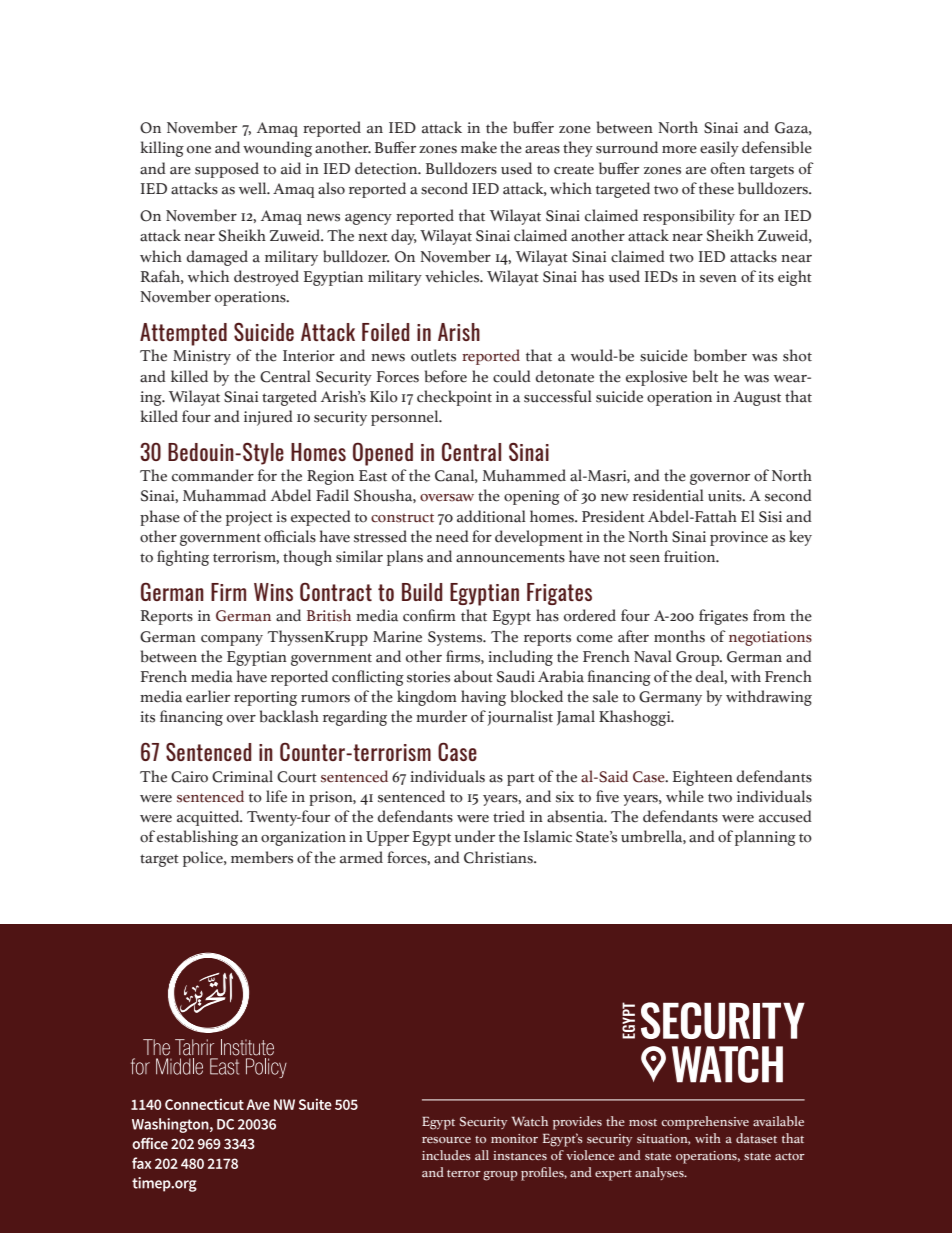  Describe the element at coordinates (499, 857) in the page. I see `Christians` at that location.
